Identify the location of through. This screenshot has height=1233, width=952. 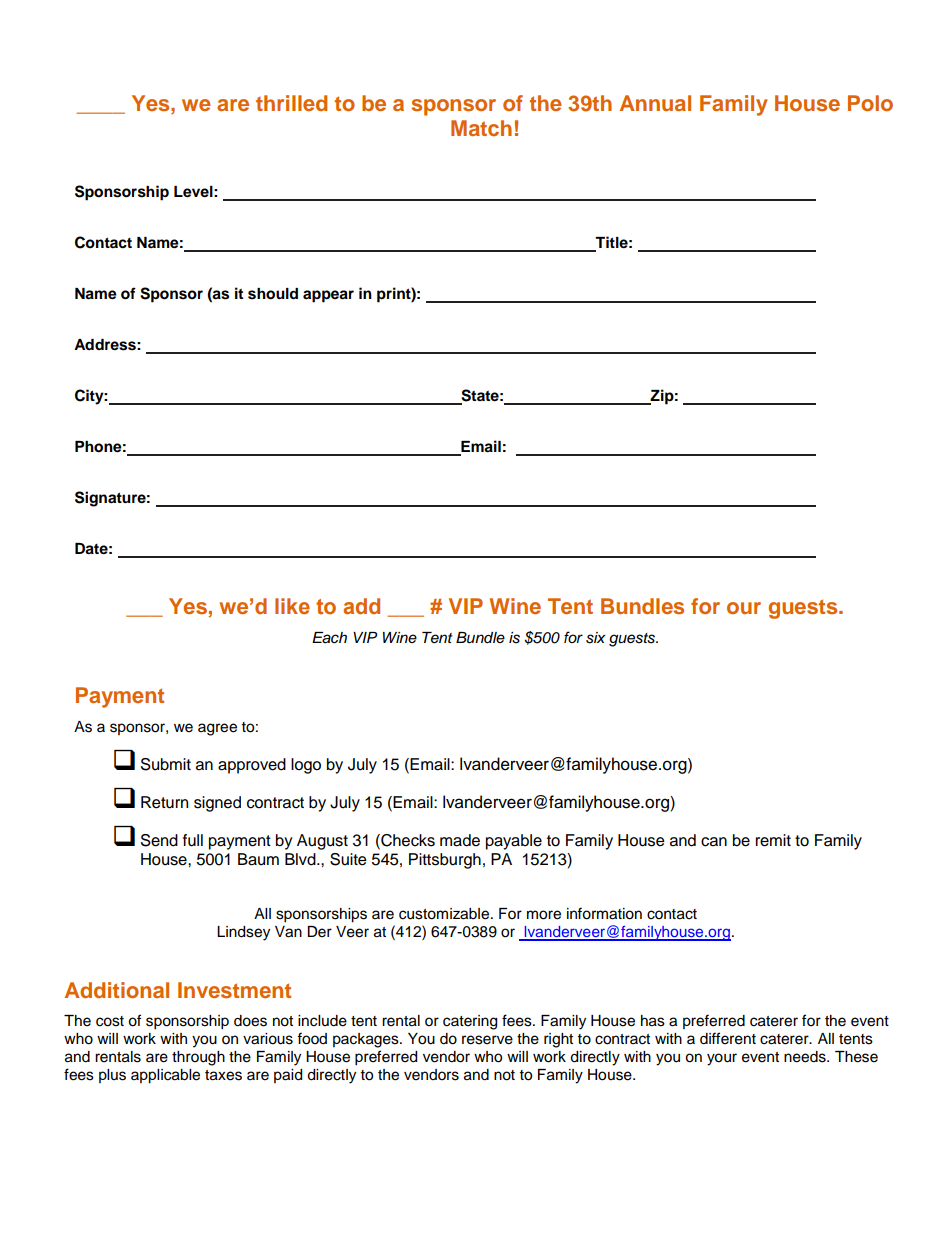
(198, 1058).
